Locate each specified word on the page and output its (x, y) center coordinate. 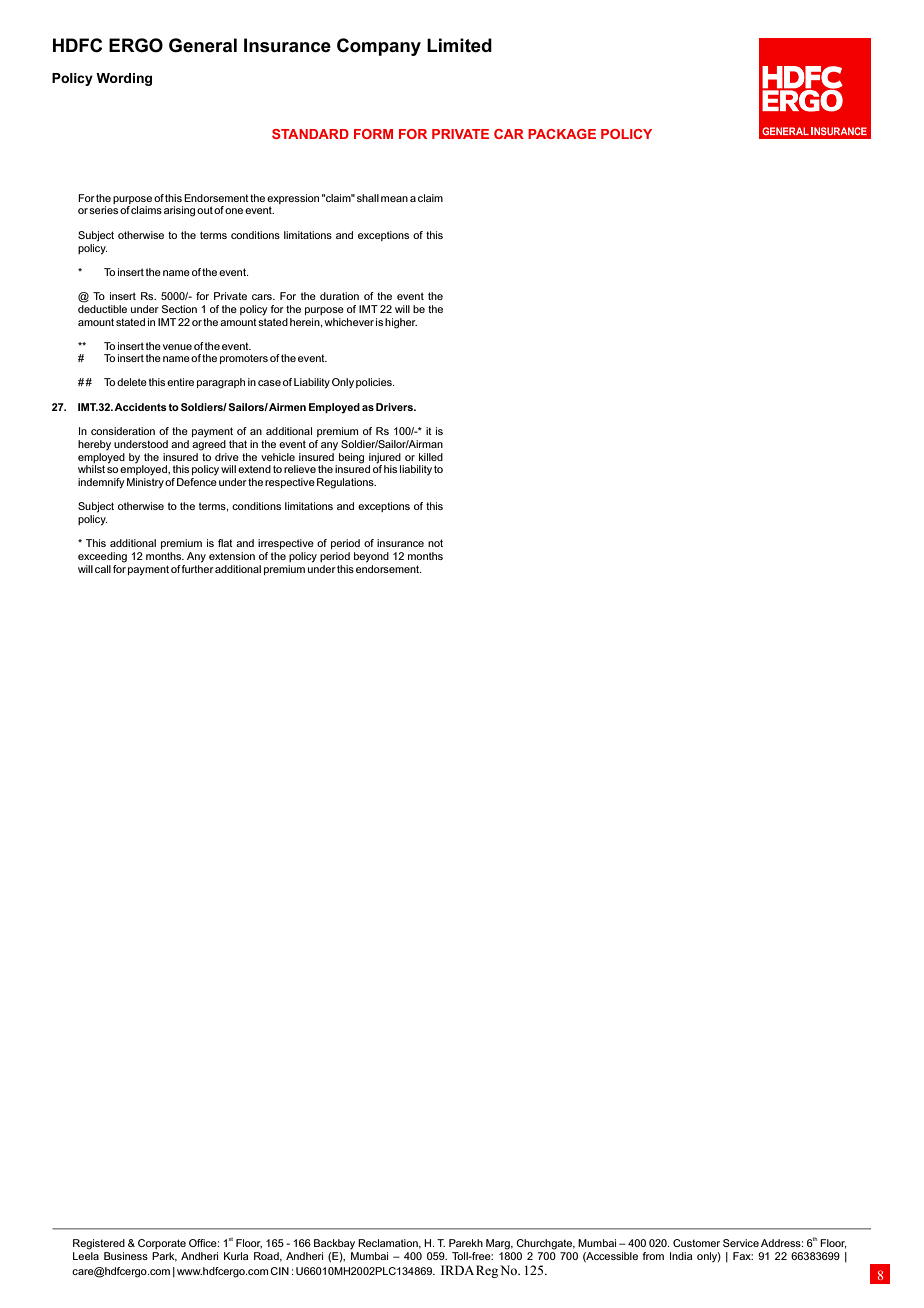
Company (379, 47)
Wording (124, 79)
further (197, 567)
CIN (279, 1271)
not (435, 543)
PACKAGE (562, 134)
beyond (371, 557)
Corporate (162, 1244)
